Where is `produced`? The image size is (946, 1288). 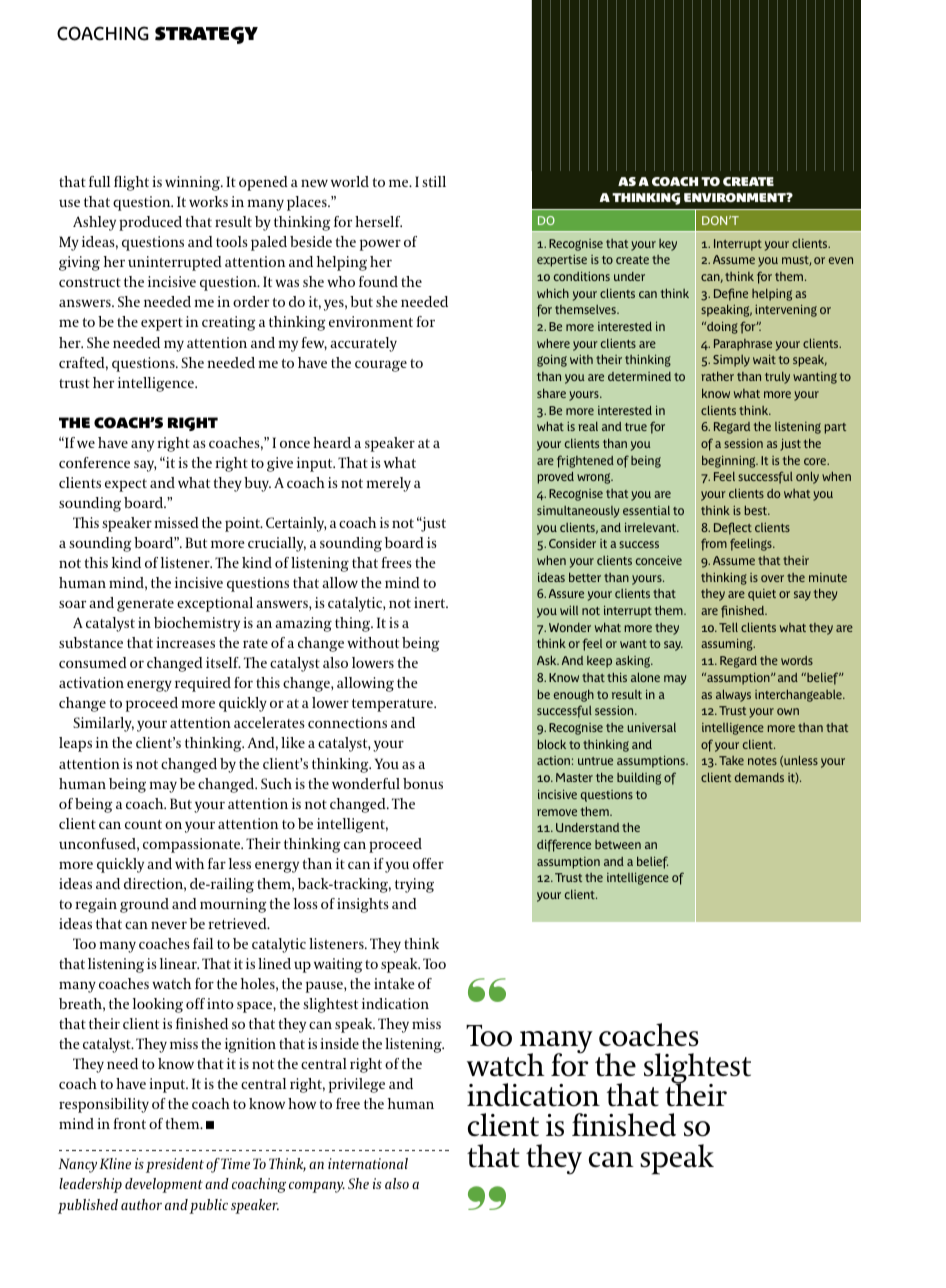
produced is located at coordinates (150, 223).
